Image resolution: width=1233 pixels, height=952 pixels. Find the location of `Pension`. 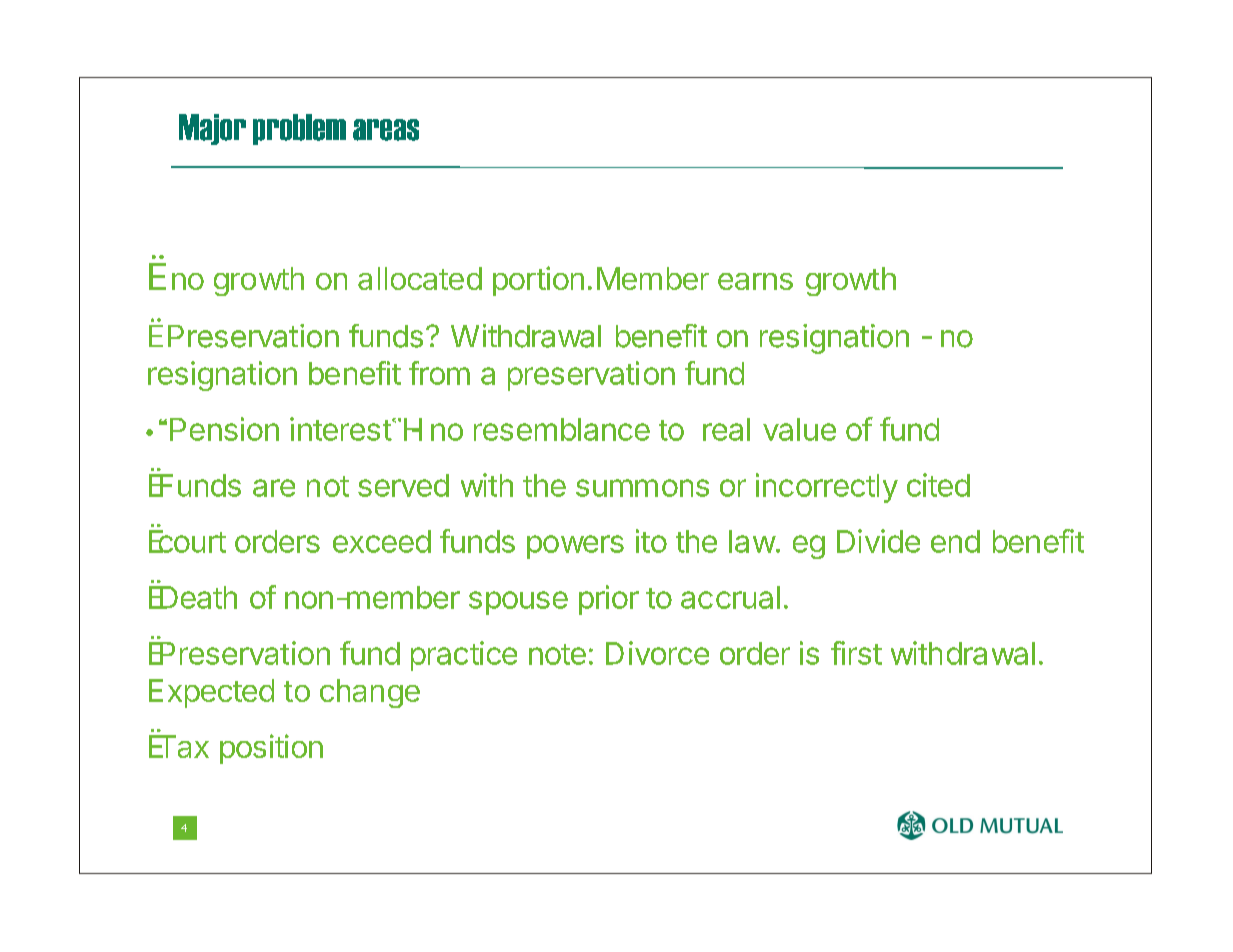

Pension is located at coordinates (224, 429).
